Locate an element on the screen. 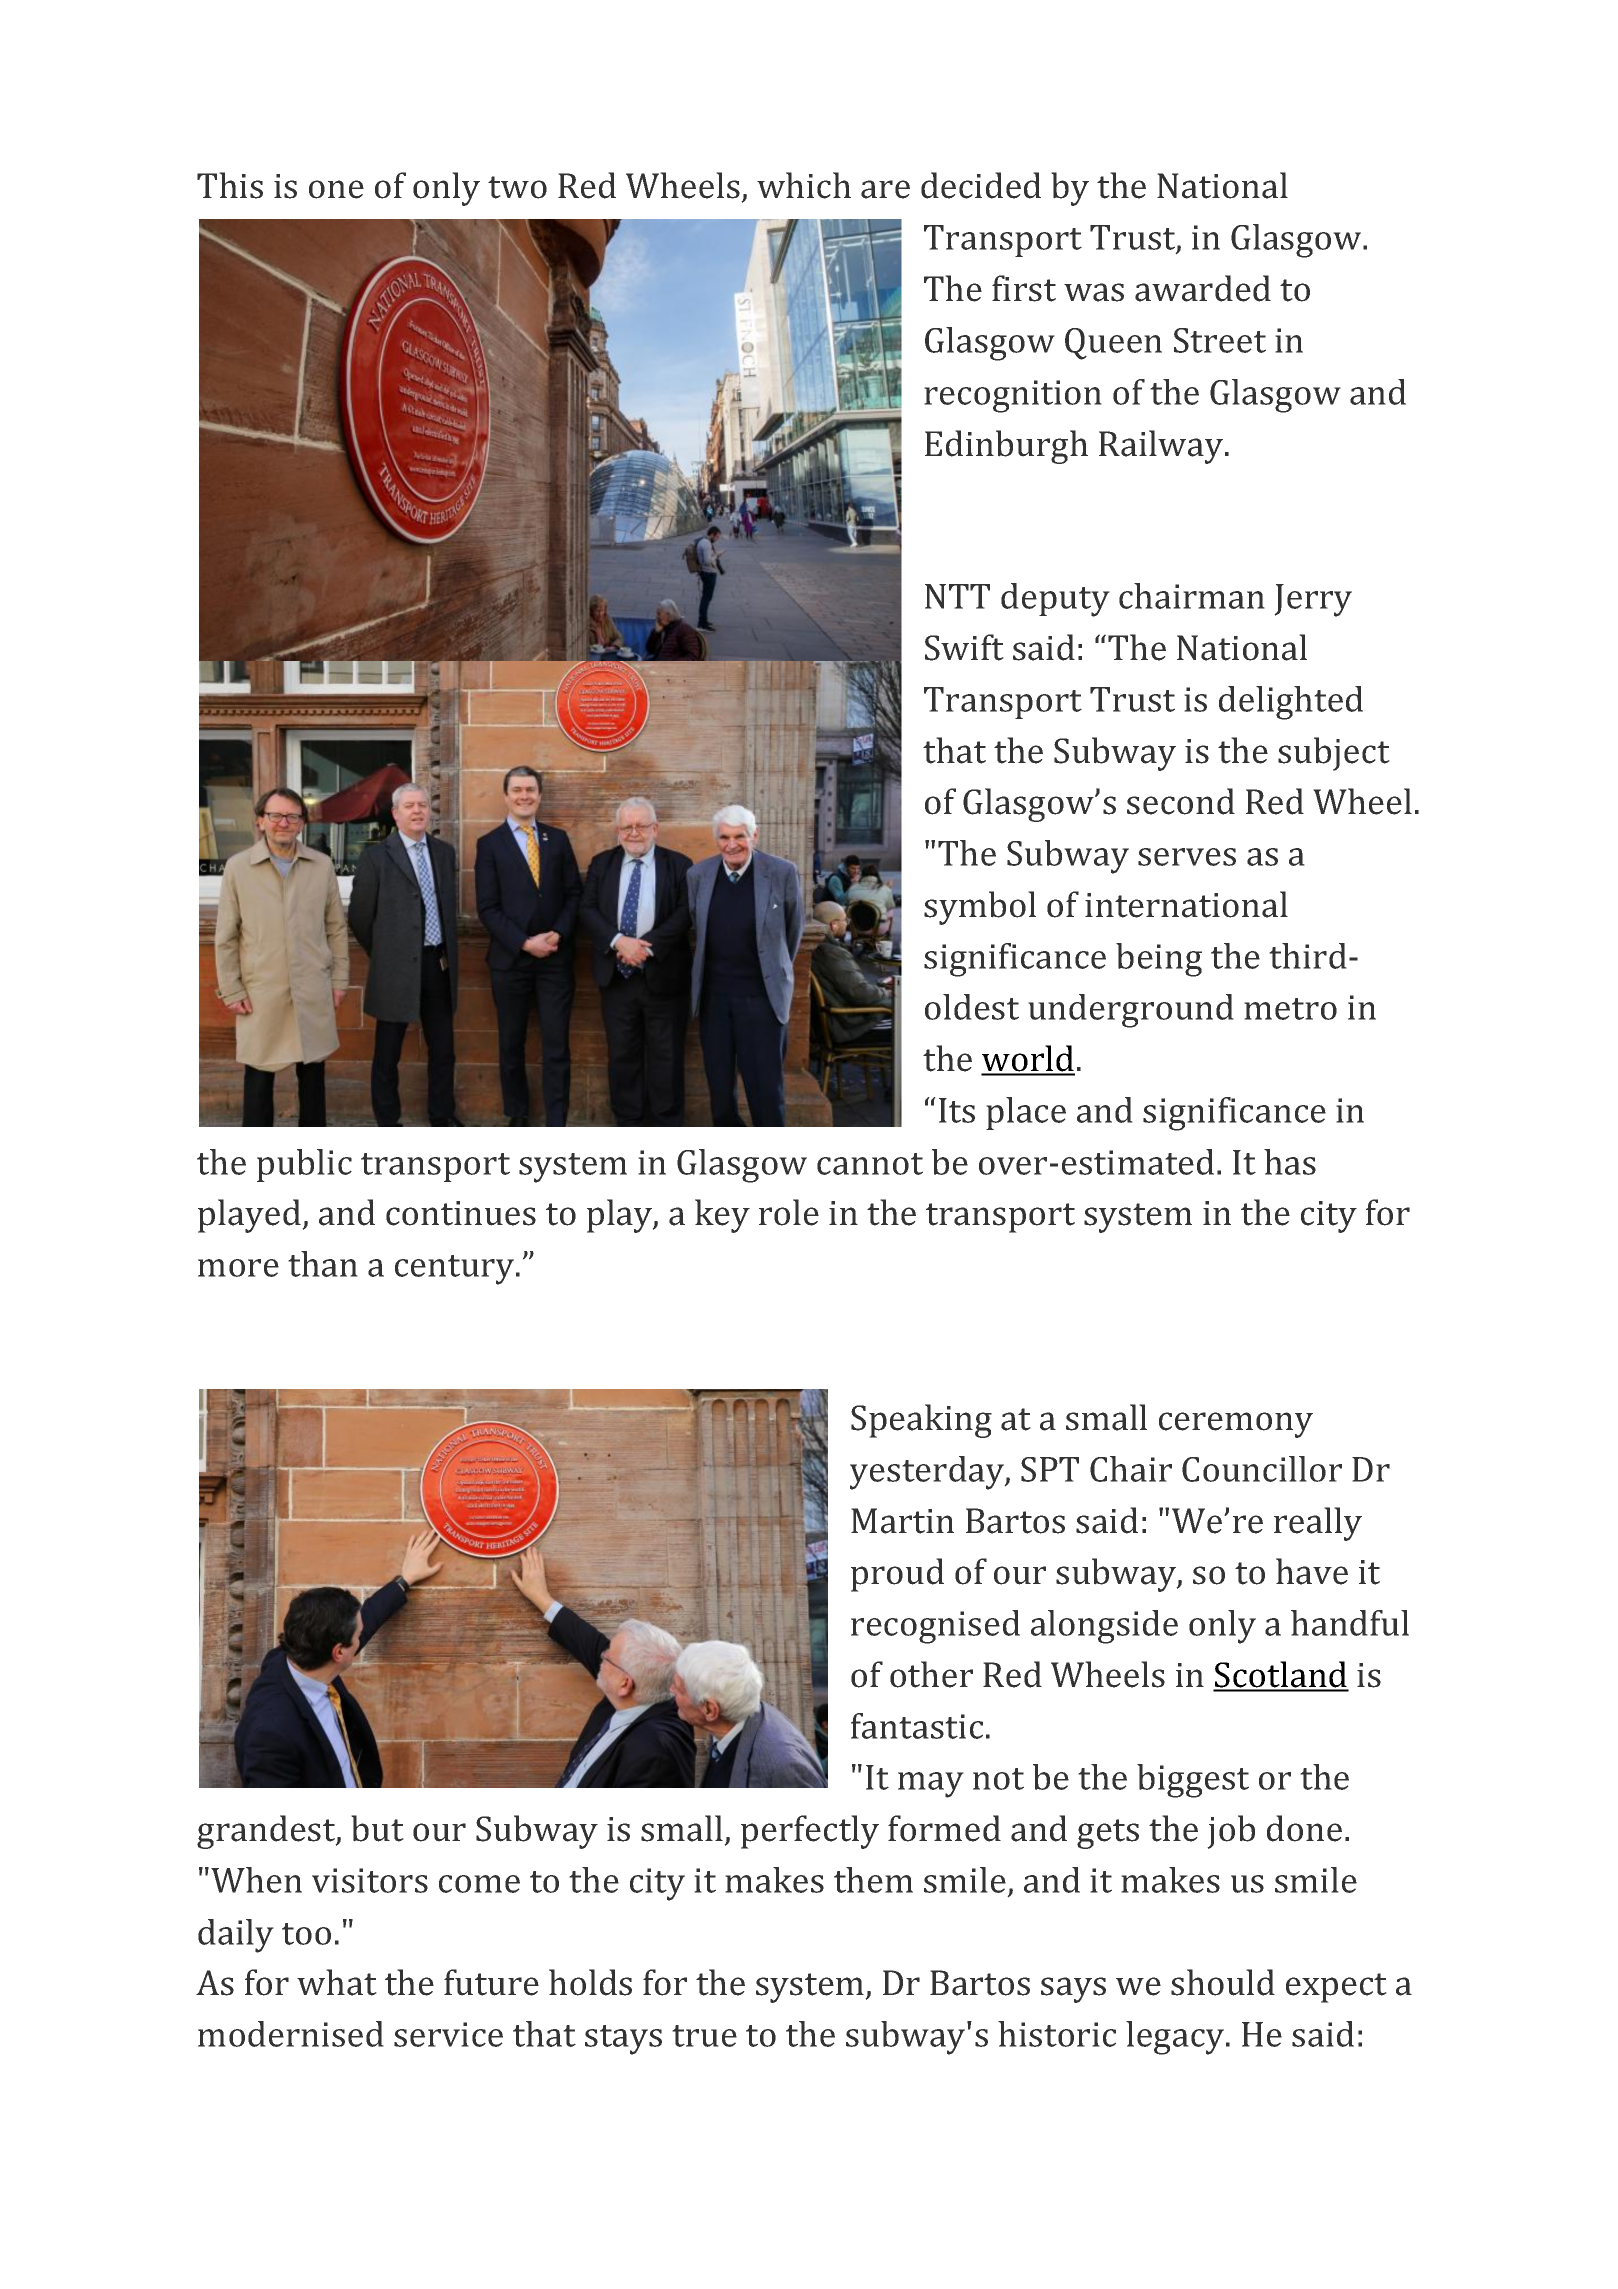 This screenshot has height=2289, width=1618. This is located at coordinates (230, 185).
